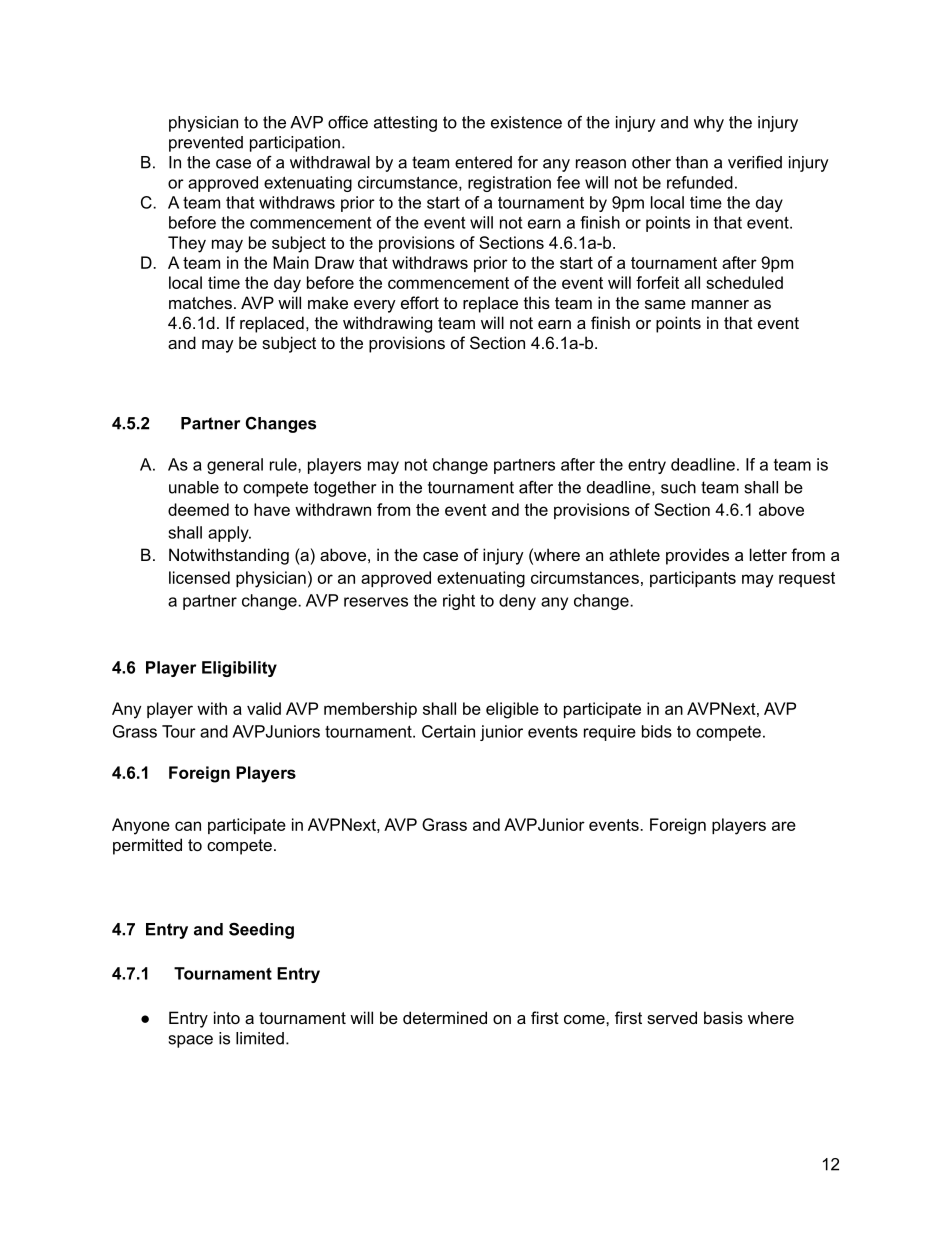  What do you see at coordinates (448, 731) in the screenshot?
I see `Certain` at bounding box center [448, 731].
